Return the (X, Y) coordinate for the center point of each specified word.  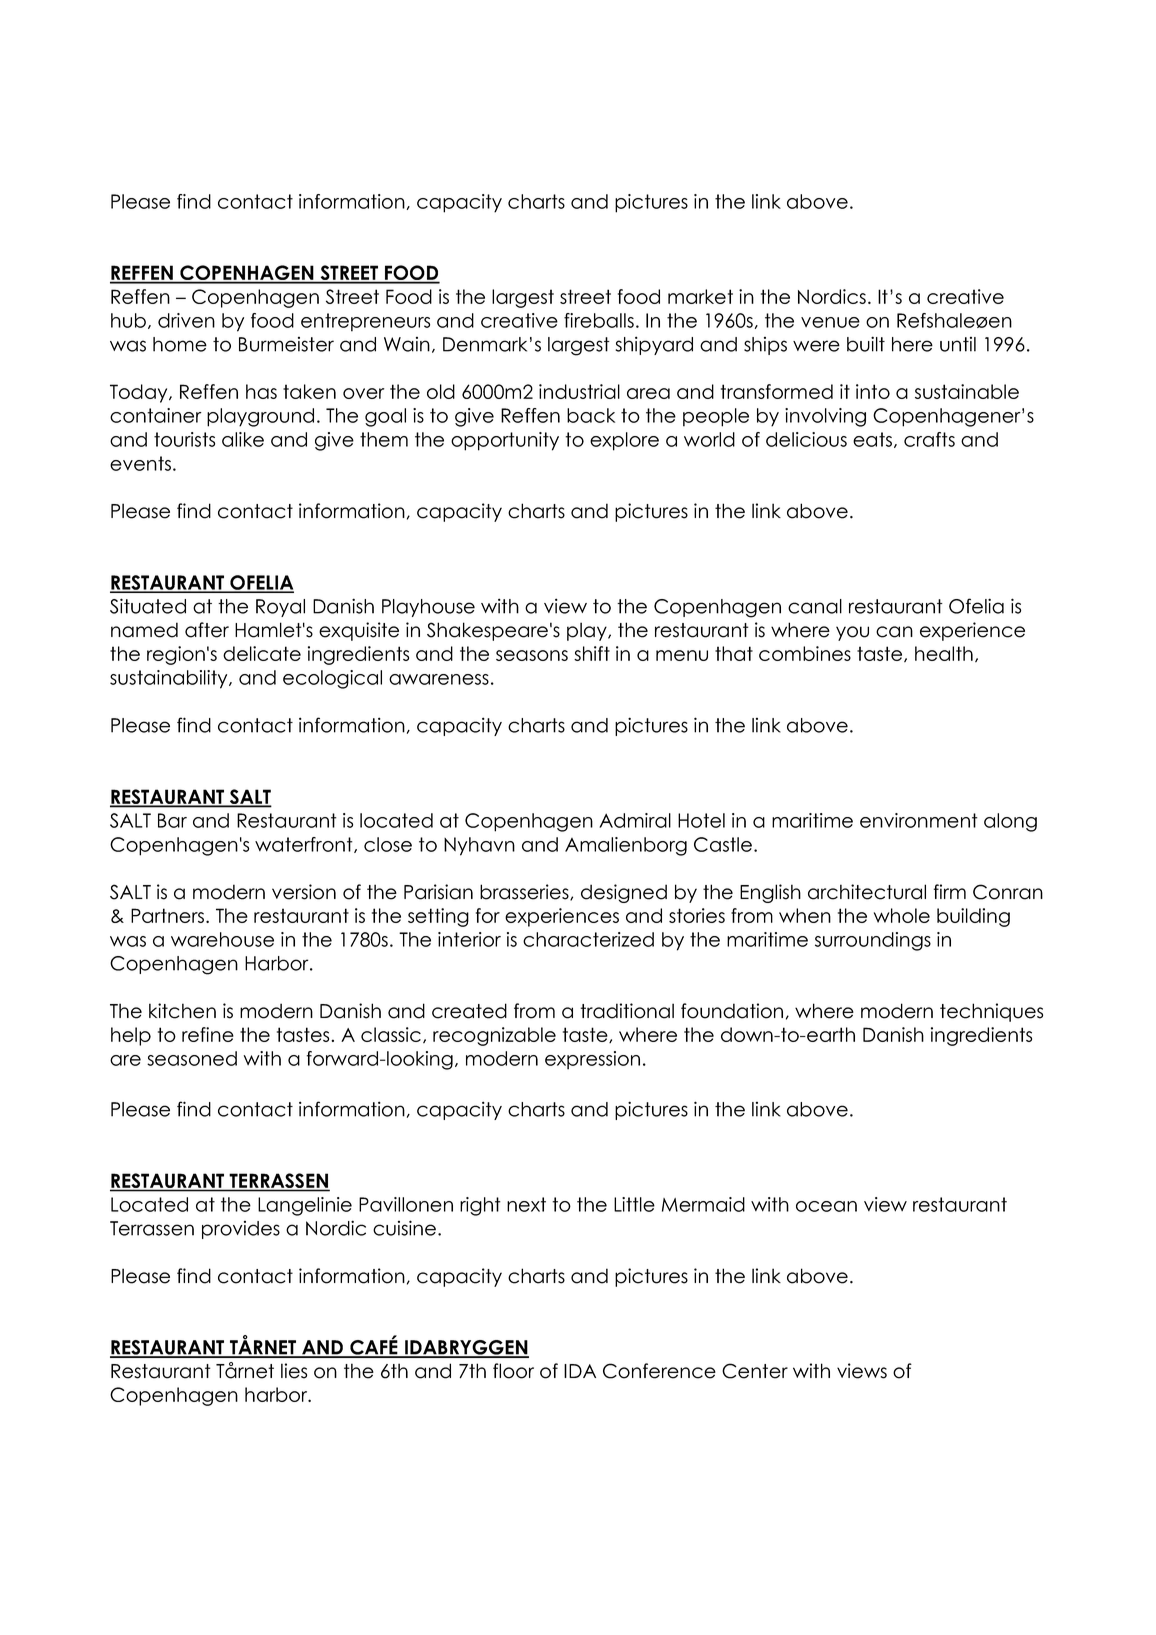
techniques (991, 1012)
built (866, 344)
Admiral (635, 820)
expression (592, 1060)
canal (815, 606)
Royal (280, 608)
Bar (172, 820)
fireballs (599, 320)
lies (294, 1371)
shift (592, 653)
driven (186, 320)
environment (919, 820)
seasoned (192, 1058)
